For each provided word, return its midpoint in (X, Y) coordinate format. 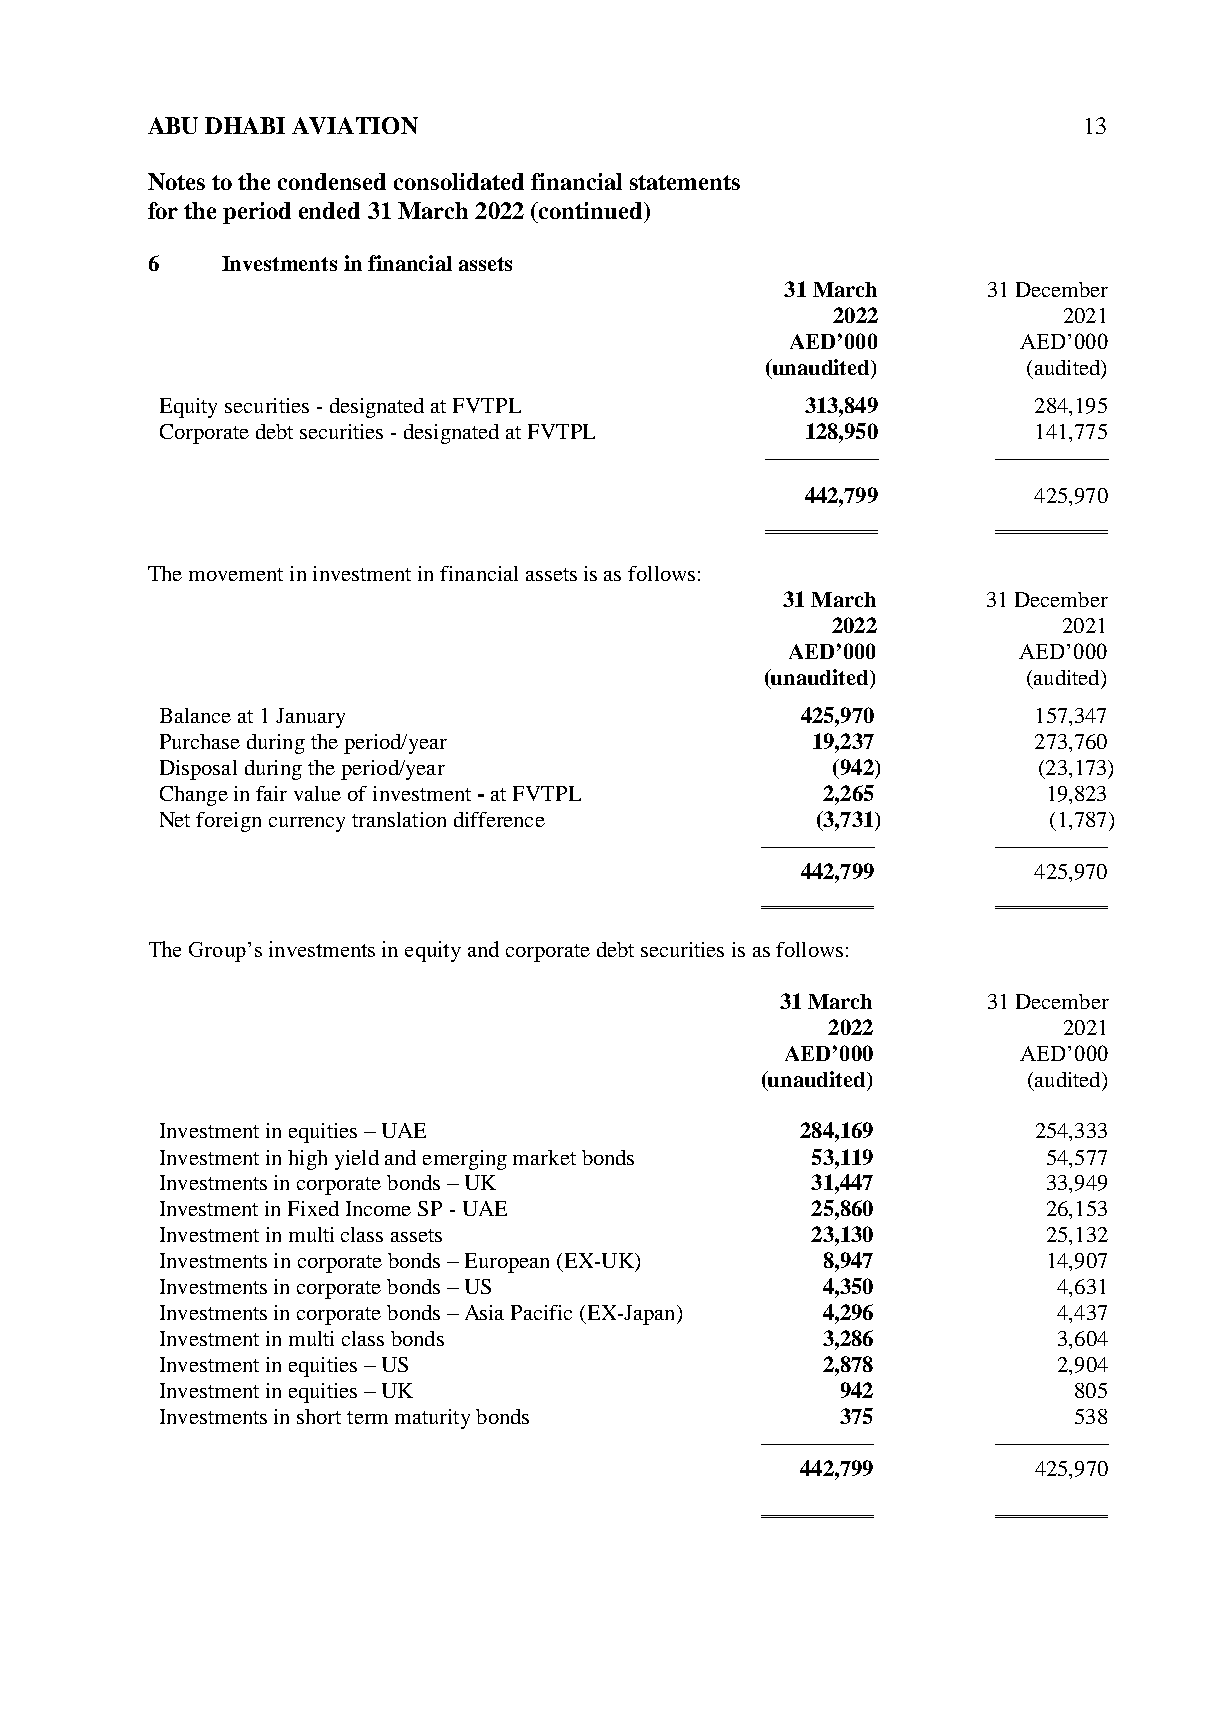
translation (399, 819)
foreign (228, 822)
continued (591, 210)
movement (236, 574)
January (310, 718)
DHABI (245, 125)
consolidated (459, 181)
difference (499, 819)
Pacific (541, 1312)
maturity (432, 1419)
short (319, 1416)
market (544, 1157)
